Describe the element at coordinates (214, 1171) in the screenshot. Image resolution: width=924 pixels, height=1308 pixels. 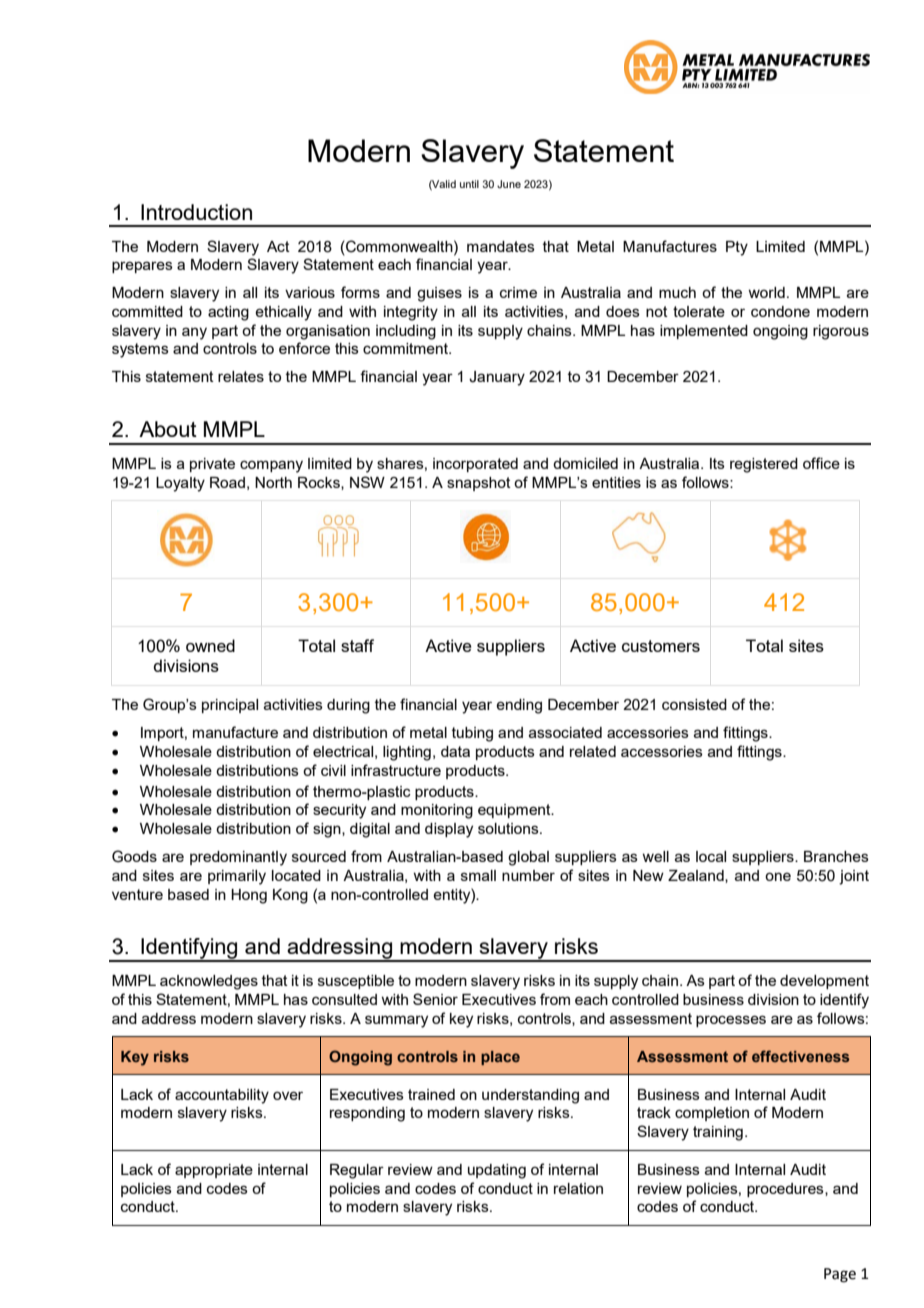
I see `appropriate` at that location.
